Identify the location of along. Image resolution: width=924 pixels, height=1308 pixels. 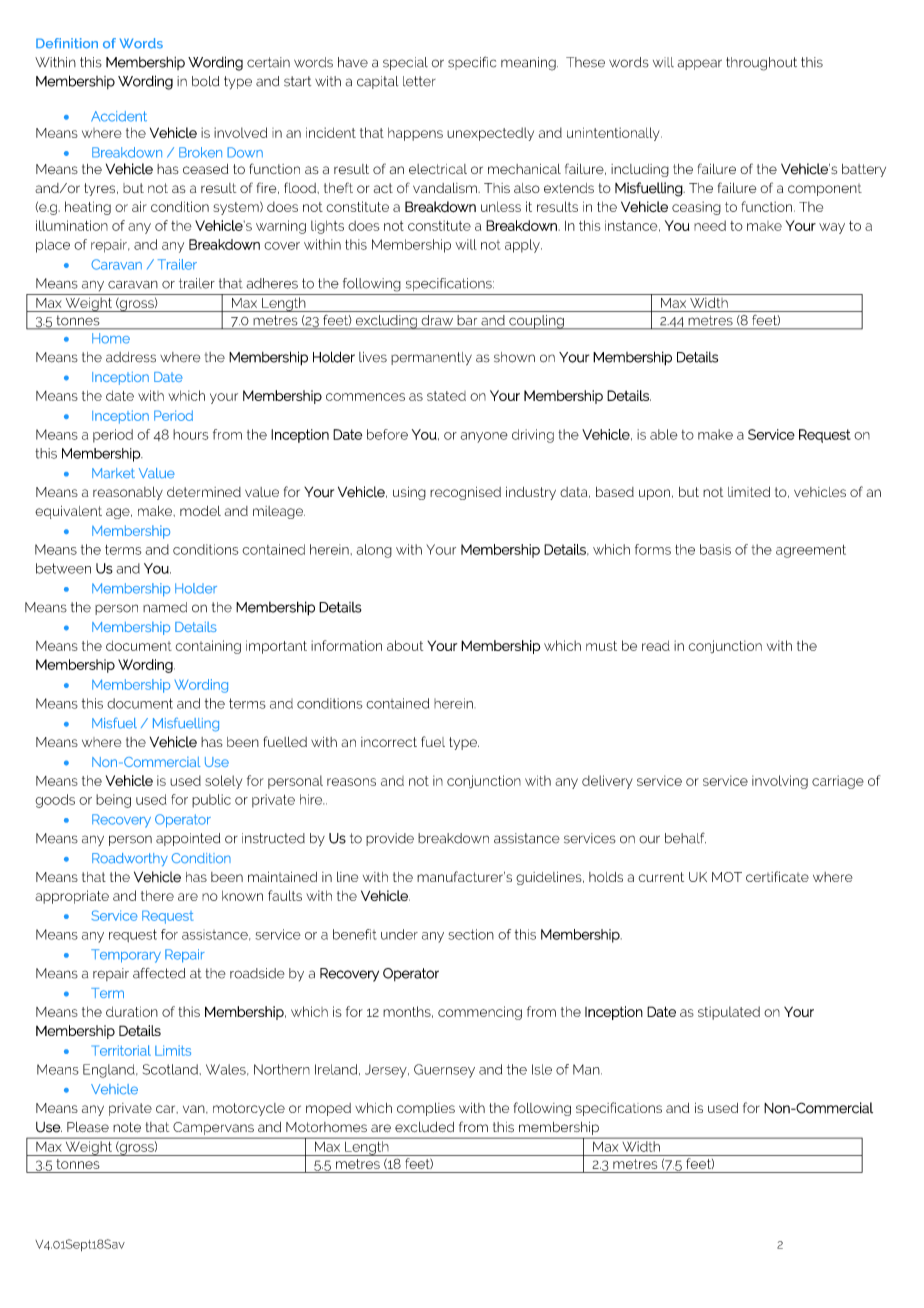
(374, 551).
